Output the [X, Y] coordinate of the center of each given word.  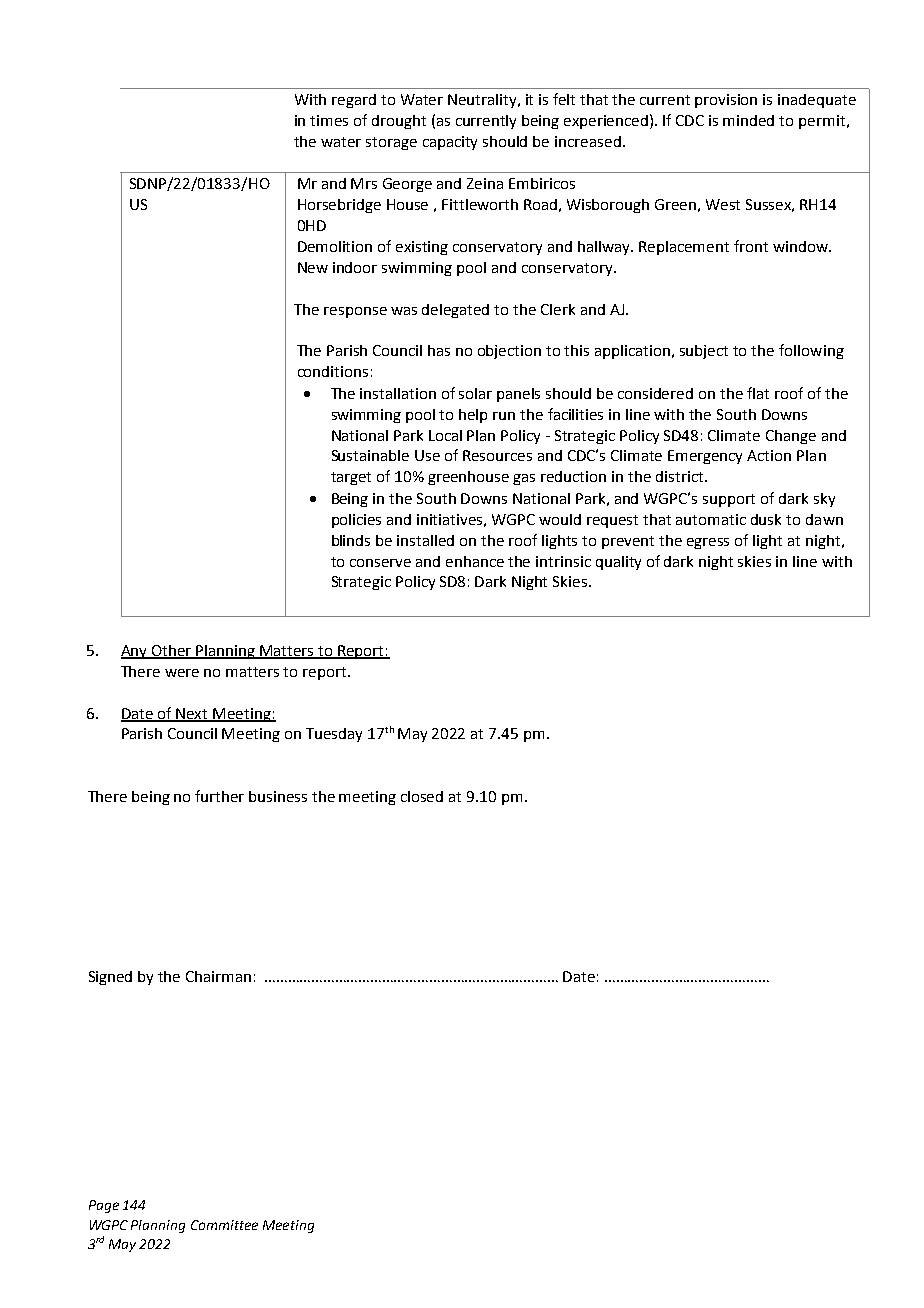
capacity [450, 143]
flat [758, 393]
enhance [475, 561]
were [182, 673]
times [329, 120]
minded [748, 120]
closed [422, 796]
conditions [333, 371]
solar [475, 393]
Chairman [218, 976]
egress [708, 543]
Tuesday [334, 735]
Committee [224, 1225]
